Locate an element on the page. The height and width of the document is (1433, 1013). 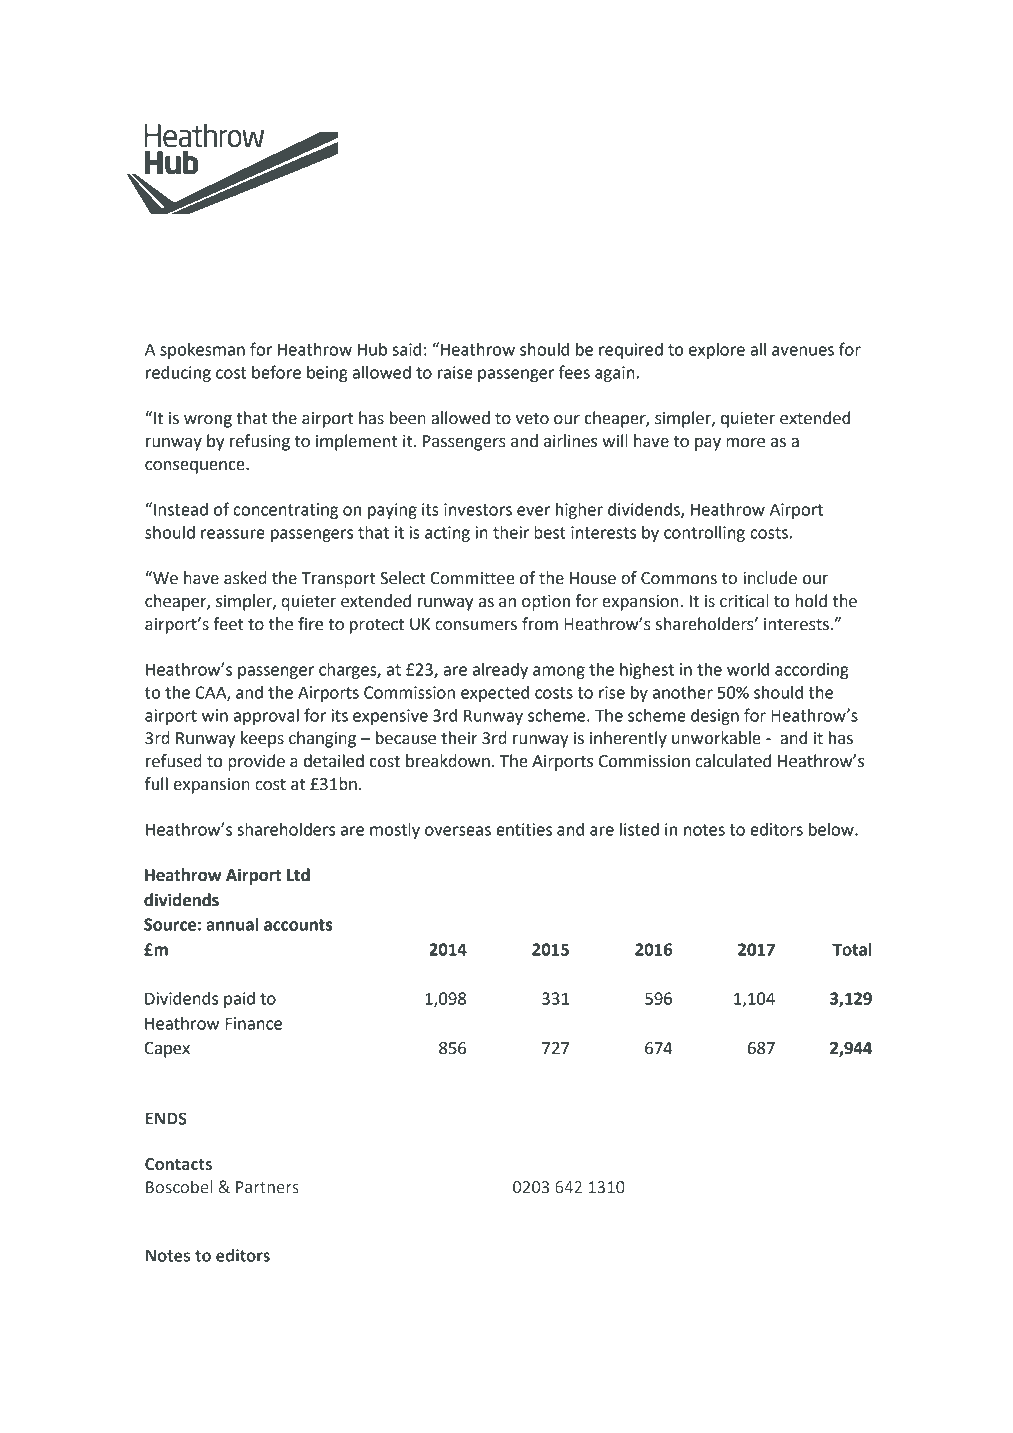
Committee is located at coordinates (472, 578).
